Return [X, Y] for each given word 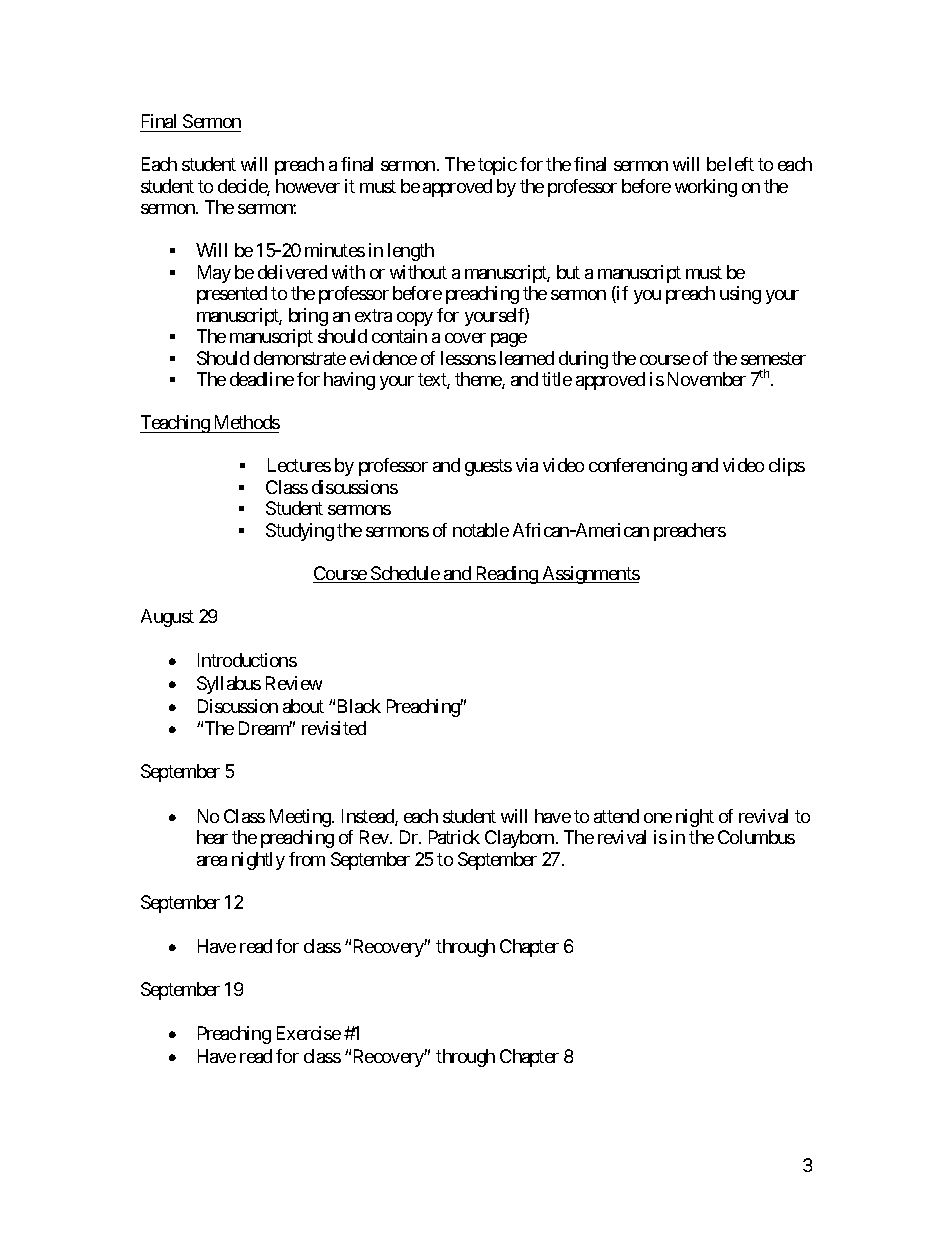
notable [481, 530]
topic [497, 166]
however [308, 186]
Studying [300, 532]
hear [212, 837]
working [706, 188]
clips [787, 467]
